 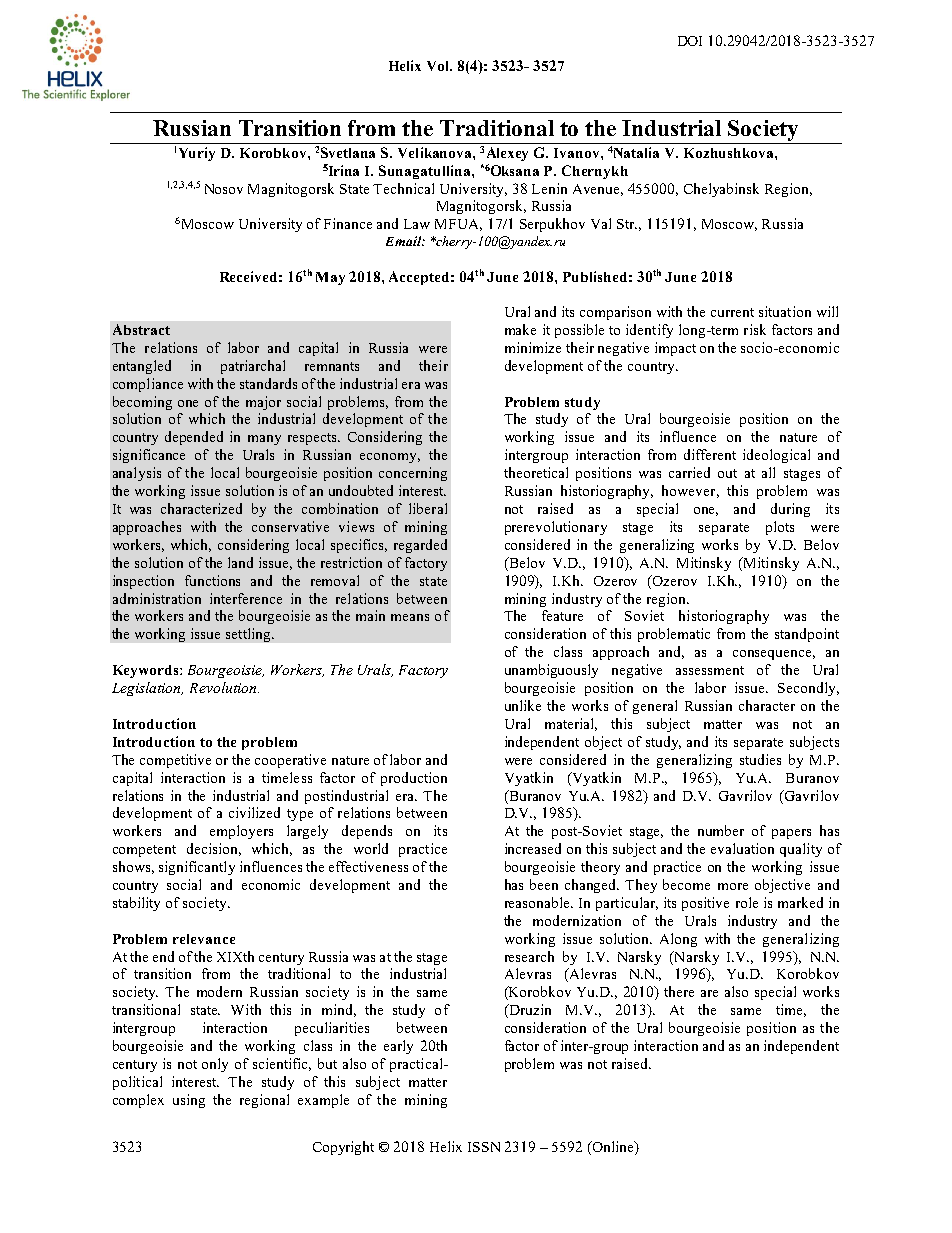 What do you see at coordinates (578, 153) in the screenshot?
I see `Ivanov` at bounding box center [578, 153].
